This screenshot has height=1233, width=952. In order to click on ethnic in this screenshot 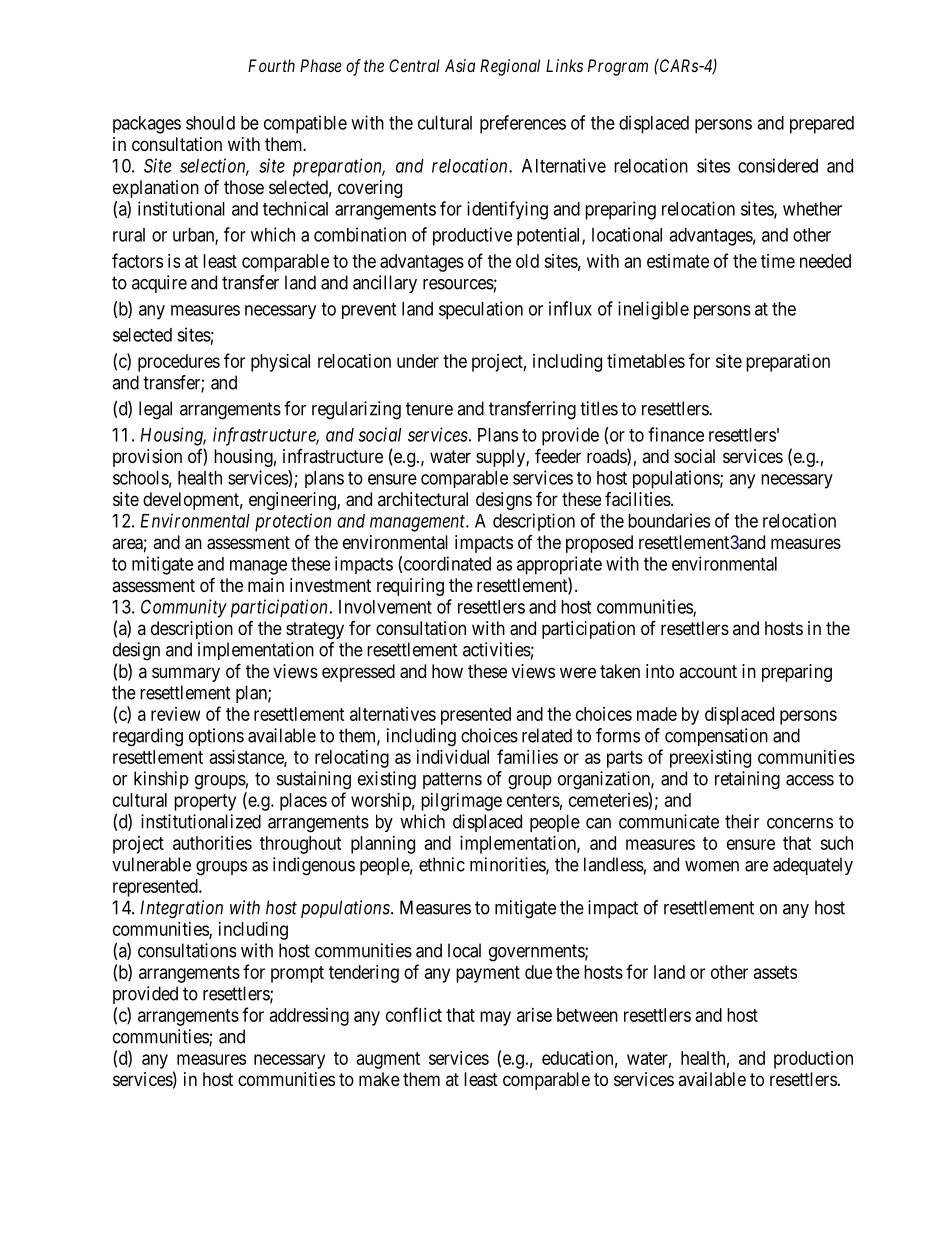, I will do `click(442, 864)`.
